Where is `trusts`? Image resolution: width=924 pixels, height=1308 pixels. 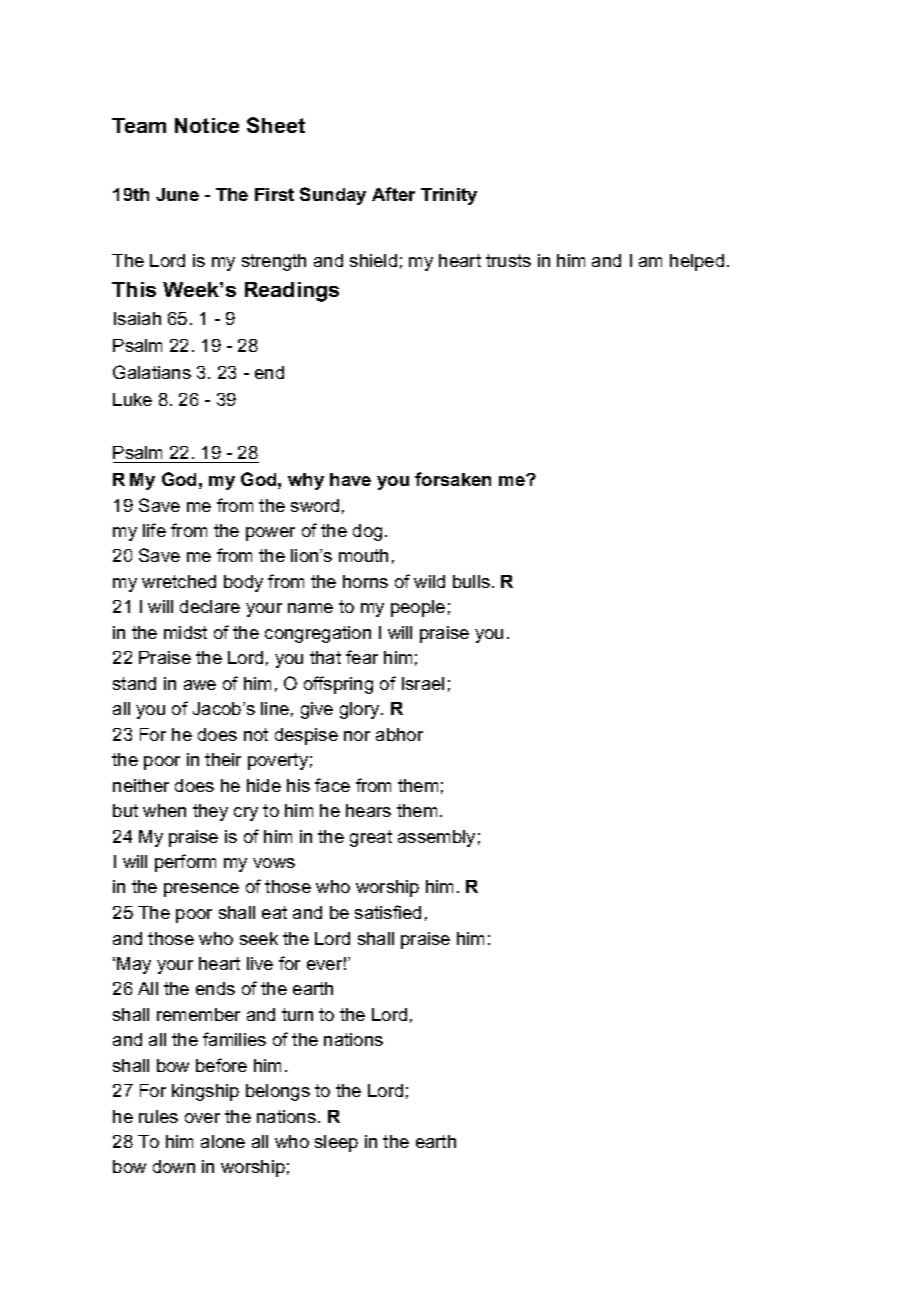 trusts is located at coordinates (508, 260).
